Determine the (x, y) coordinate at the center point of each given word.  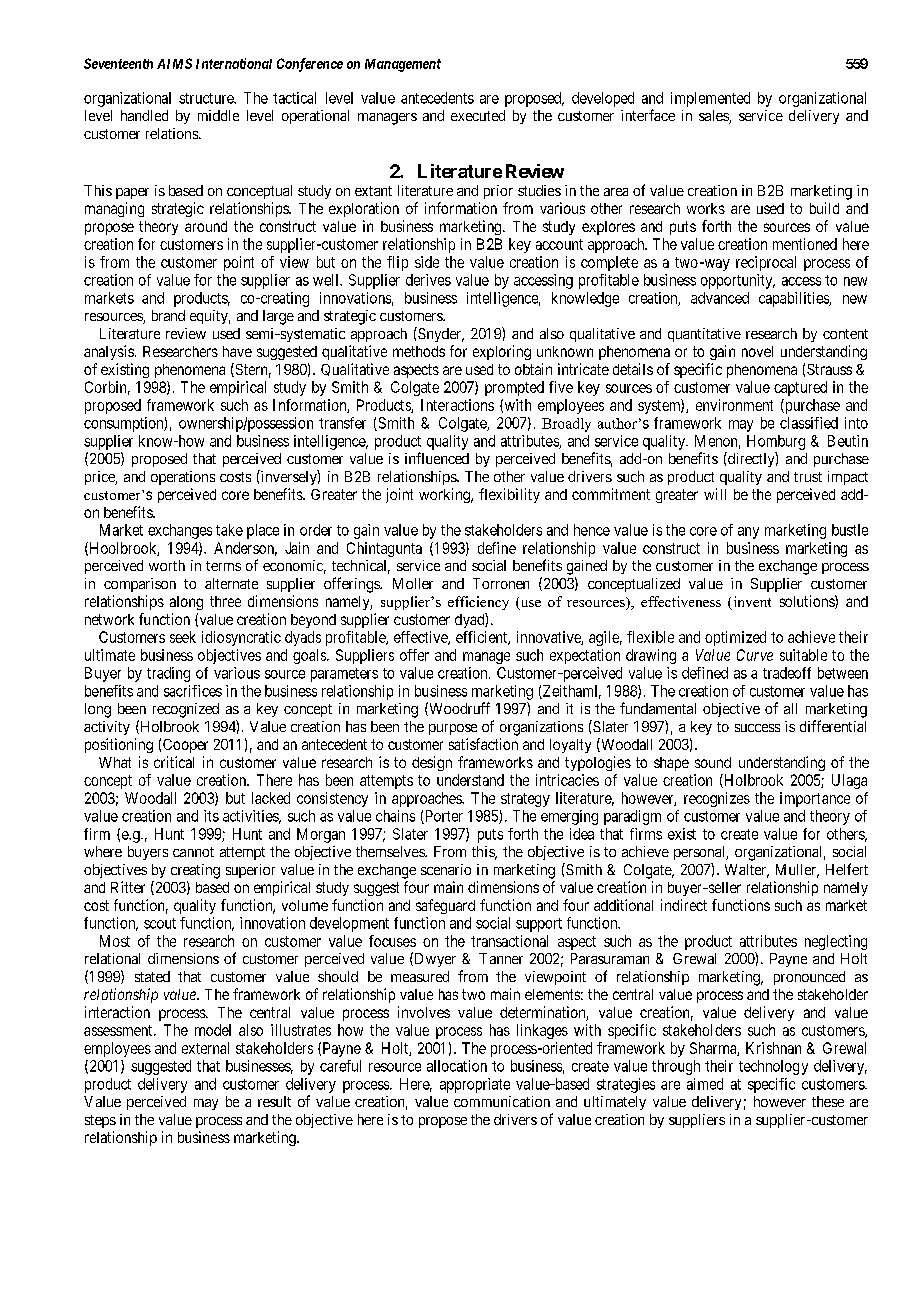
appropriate (475, 1085)
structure (207, 98)
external (205, 1048)
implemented (710, 99)
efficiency (478, 603)
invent (751, 603)
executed (478, 115)
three (225, 601)
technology (773, 1067)
